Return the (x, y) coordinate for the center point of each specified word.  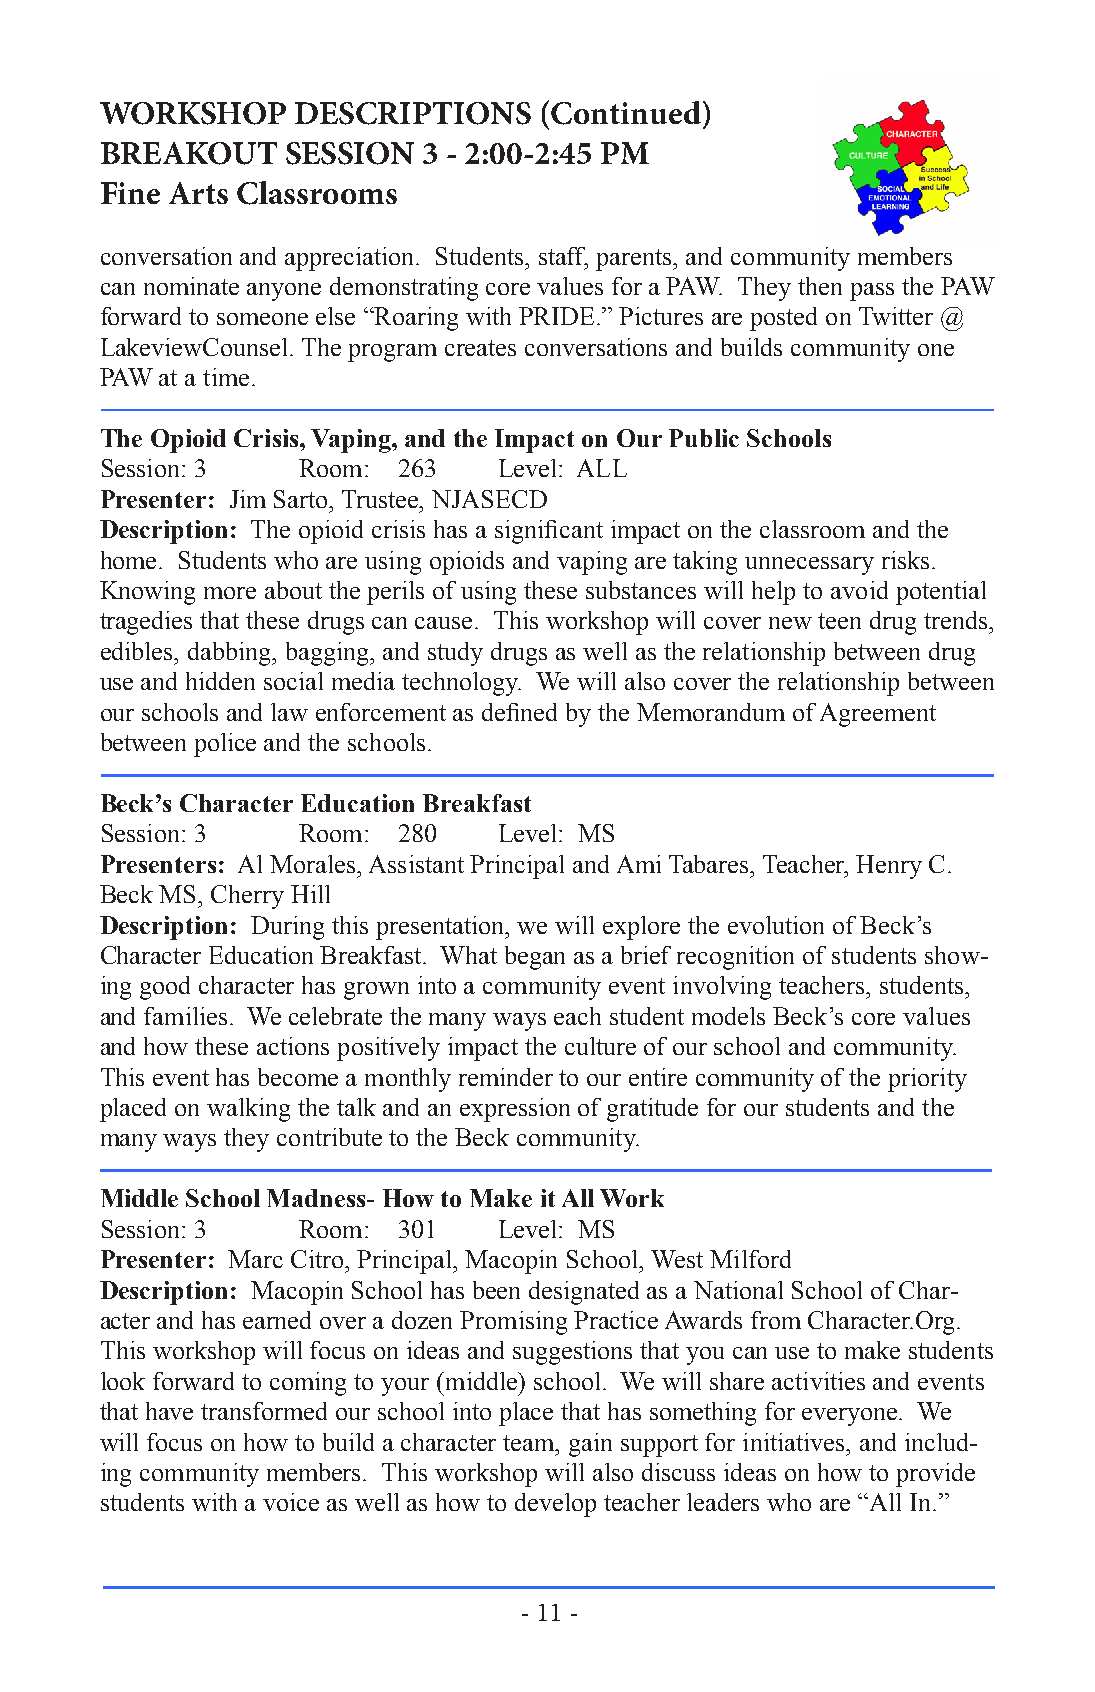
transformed (264, 1411)
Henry (889, 867)
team (530, 1443)
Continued (626, 113)
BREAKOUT (189, 153)
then (820, 286)
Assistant (416, 864)
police (225, 745)
